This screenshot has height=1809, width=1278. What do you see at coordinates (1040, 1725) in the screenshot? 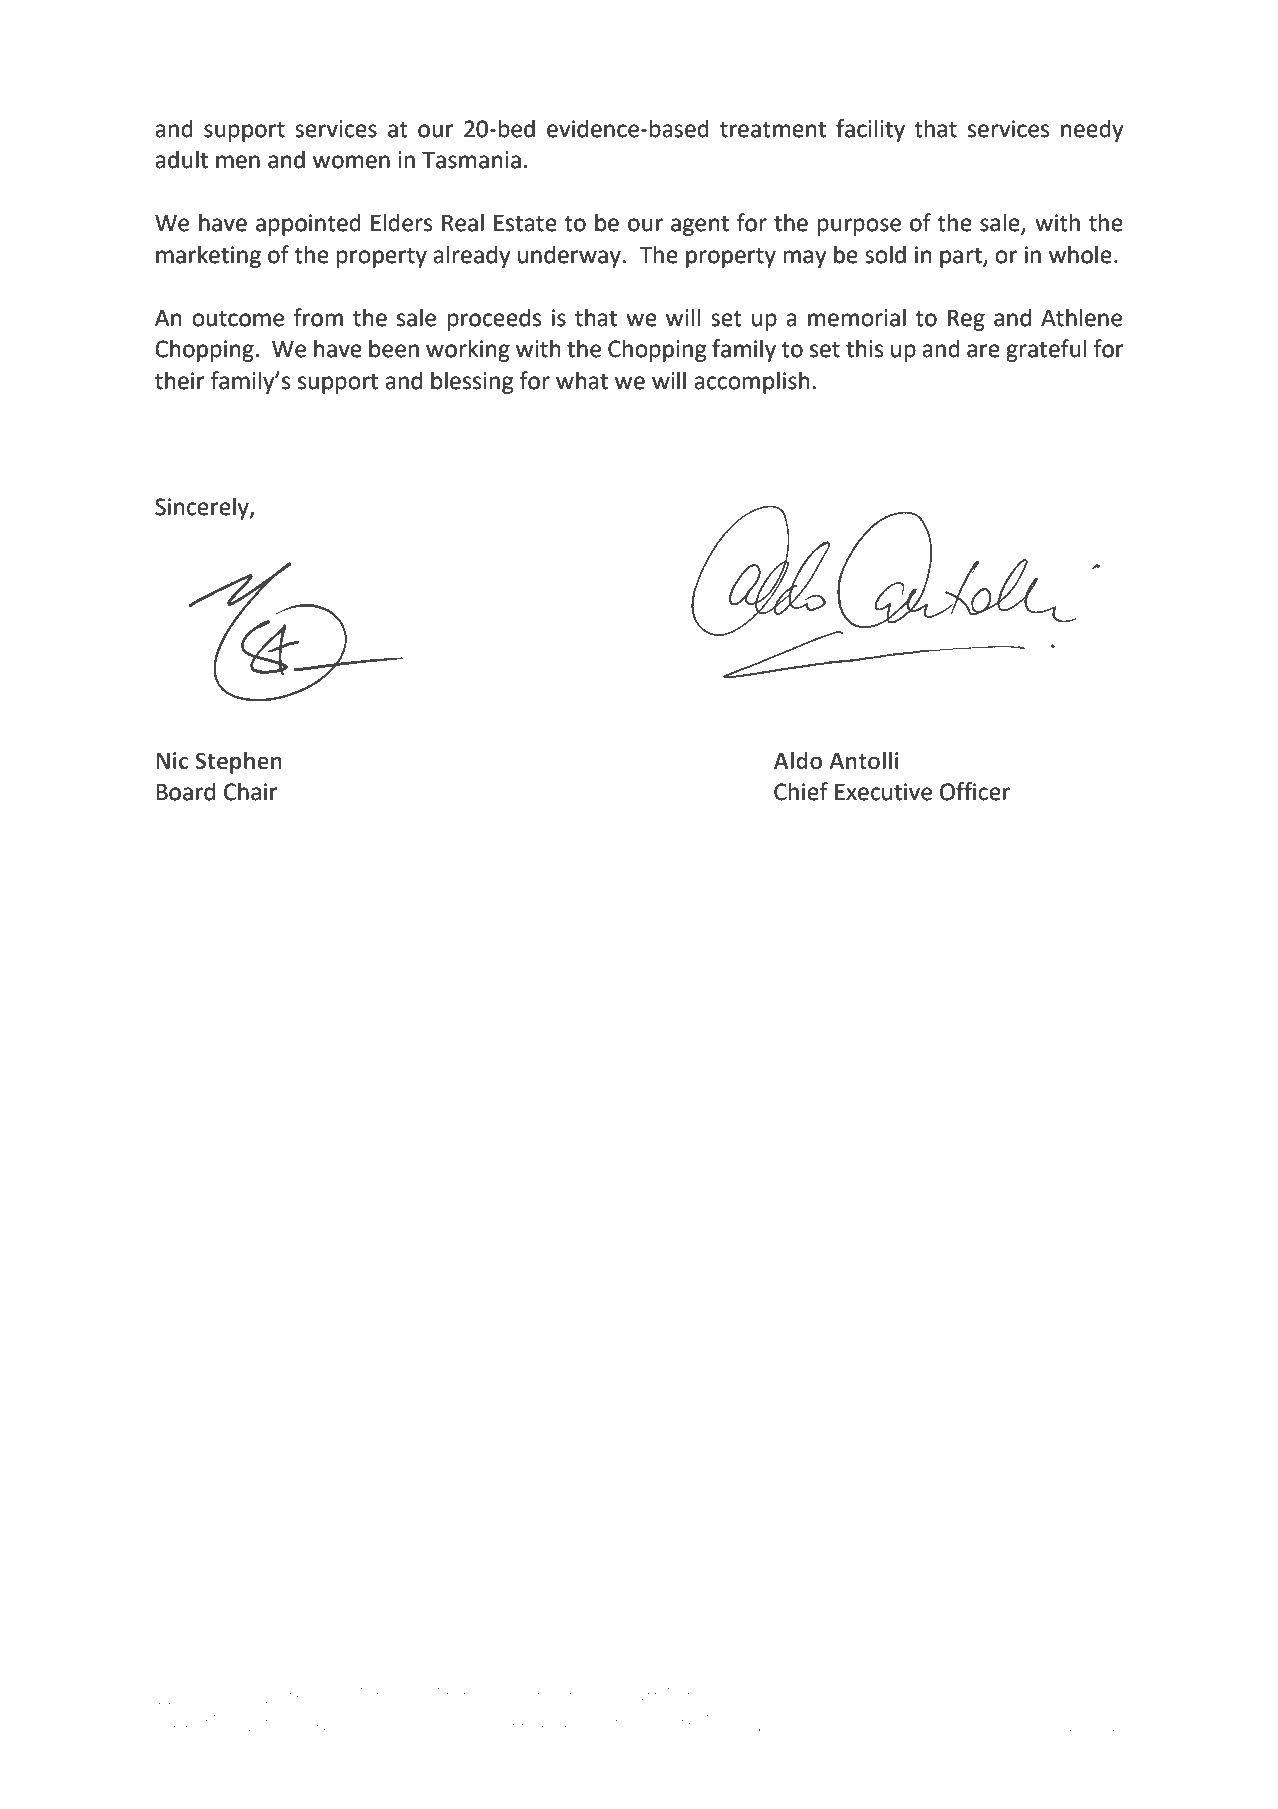
I see `Page` at bounding box center [1040, 1725].
